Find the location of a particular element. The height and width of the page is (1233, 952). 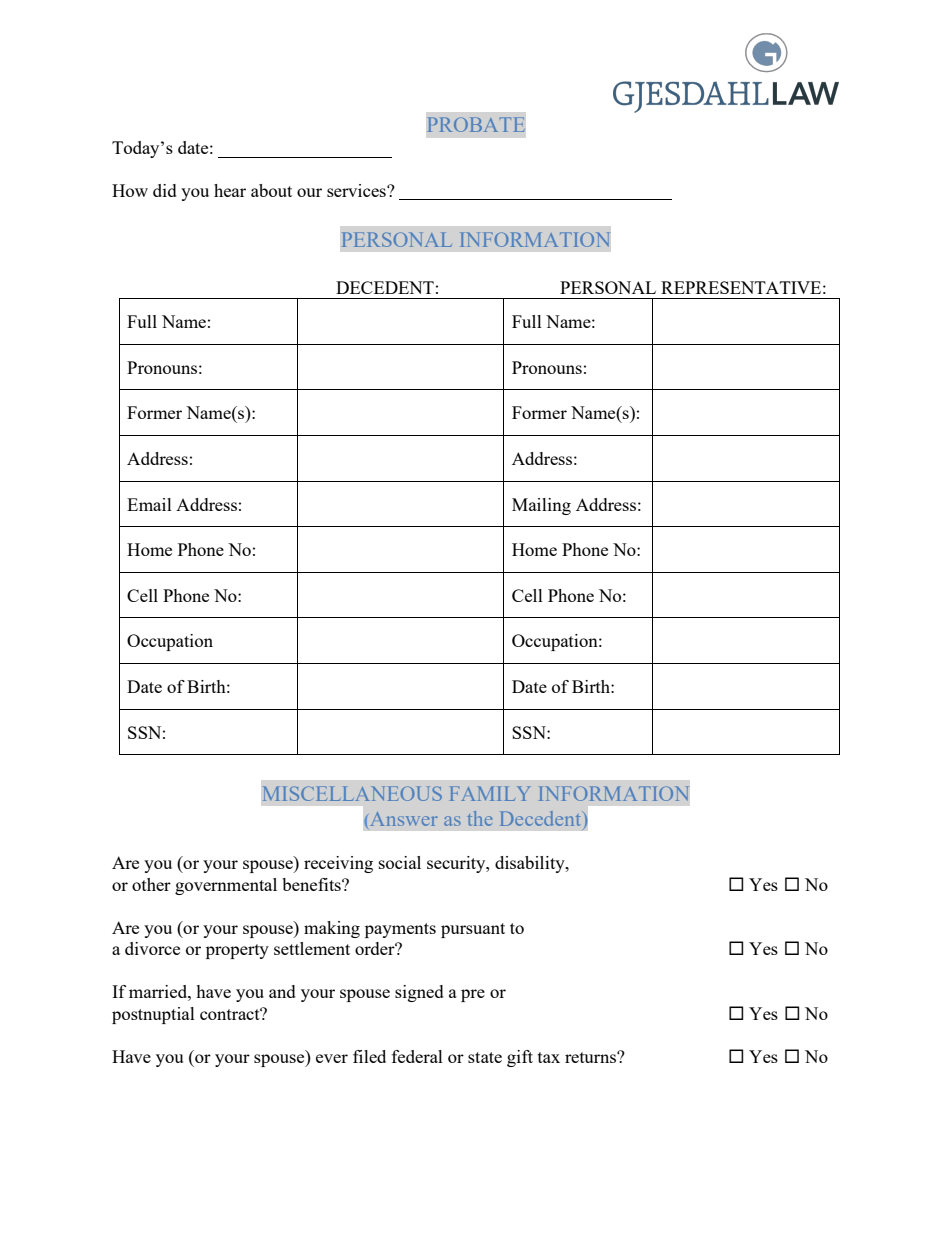

Mailing is located at coordinates (541, 506).
